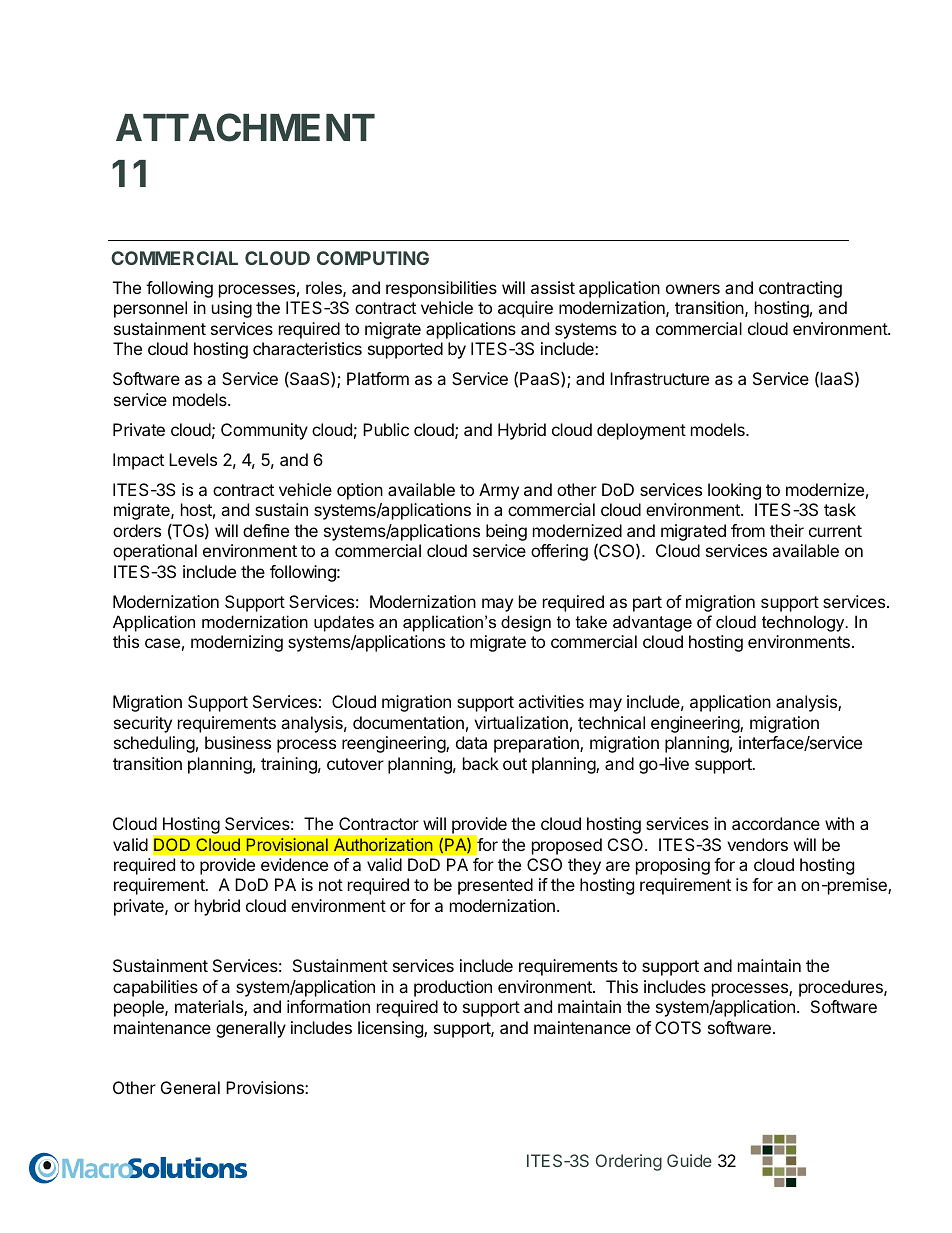 The image size is (952, 1233). What do you see at coordinates (245, 127) in the page?
I see `ATTACHMENT` at bounding box center [245, 127].
